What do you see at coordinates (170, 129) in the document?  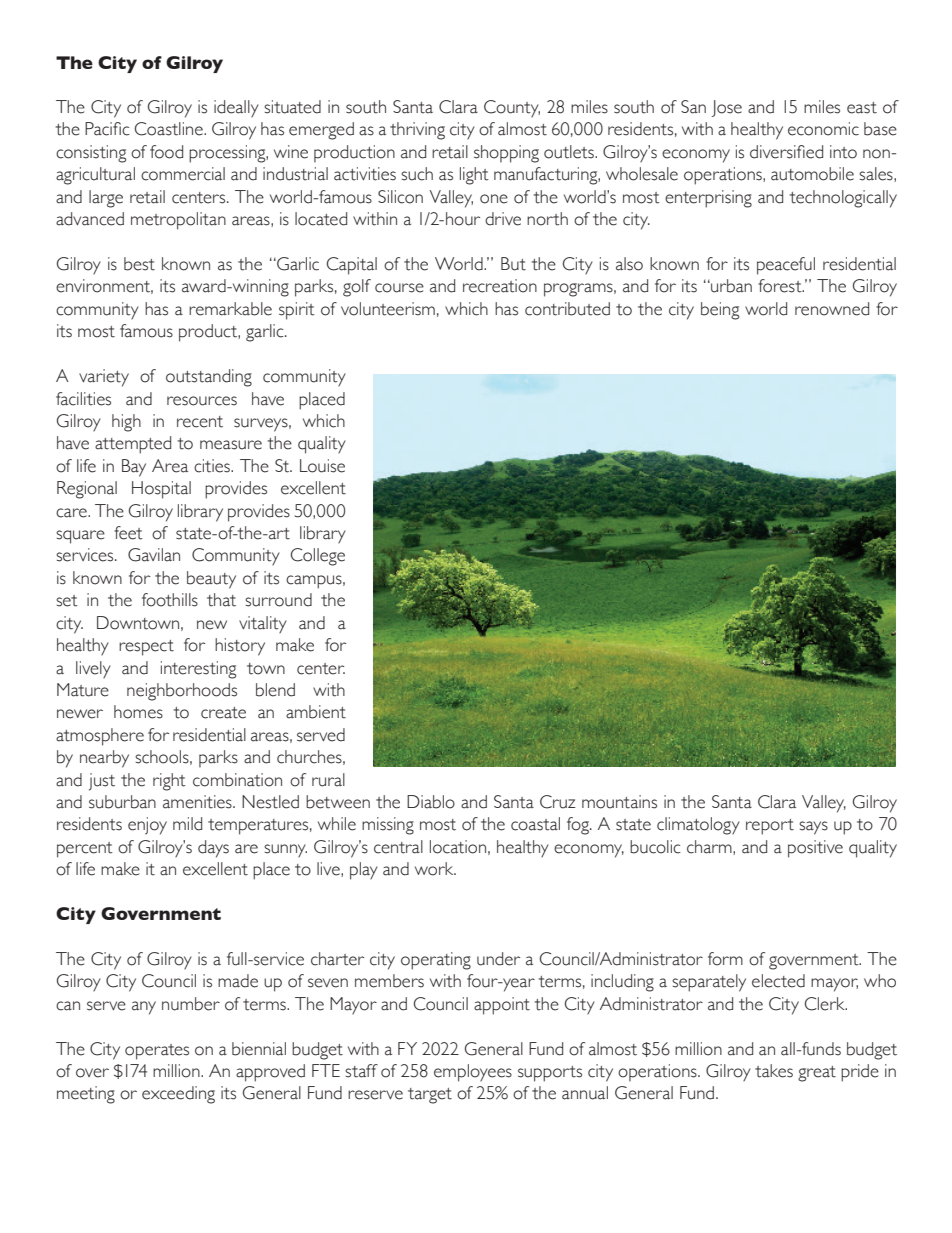 I see `Coastline` at bounding box center [170, 129].
